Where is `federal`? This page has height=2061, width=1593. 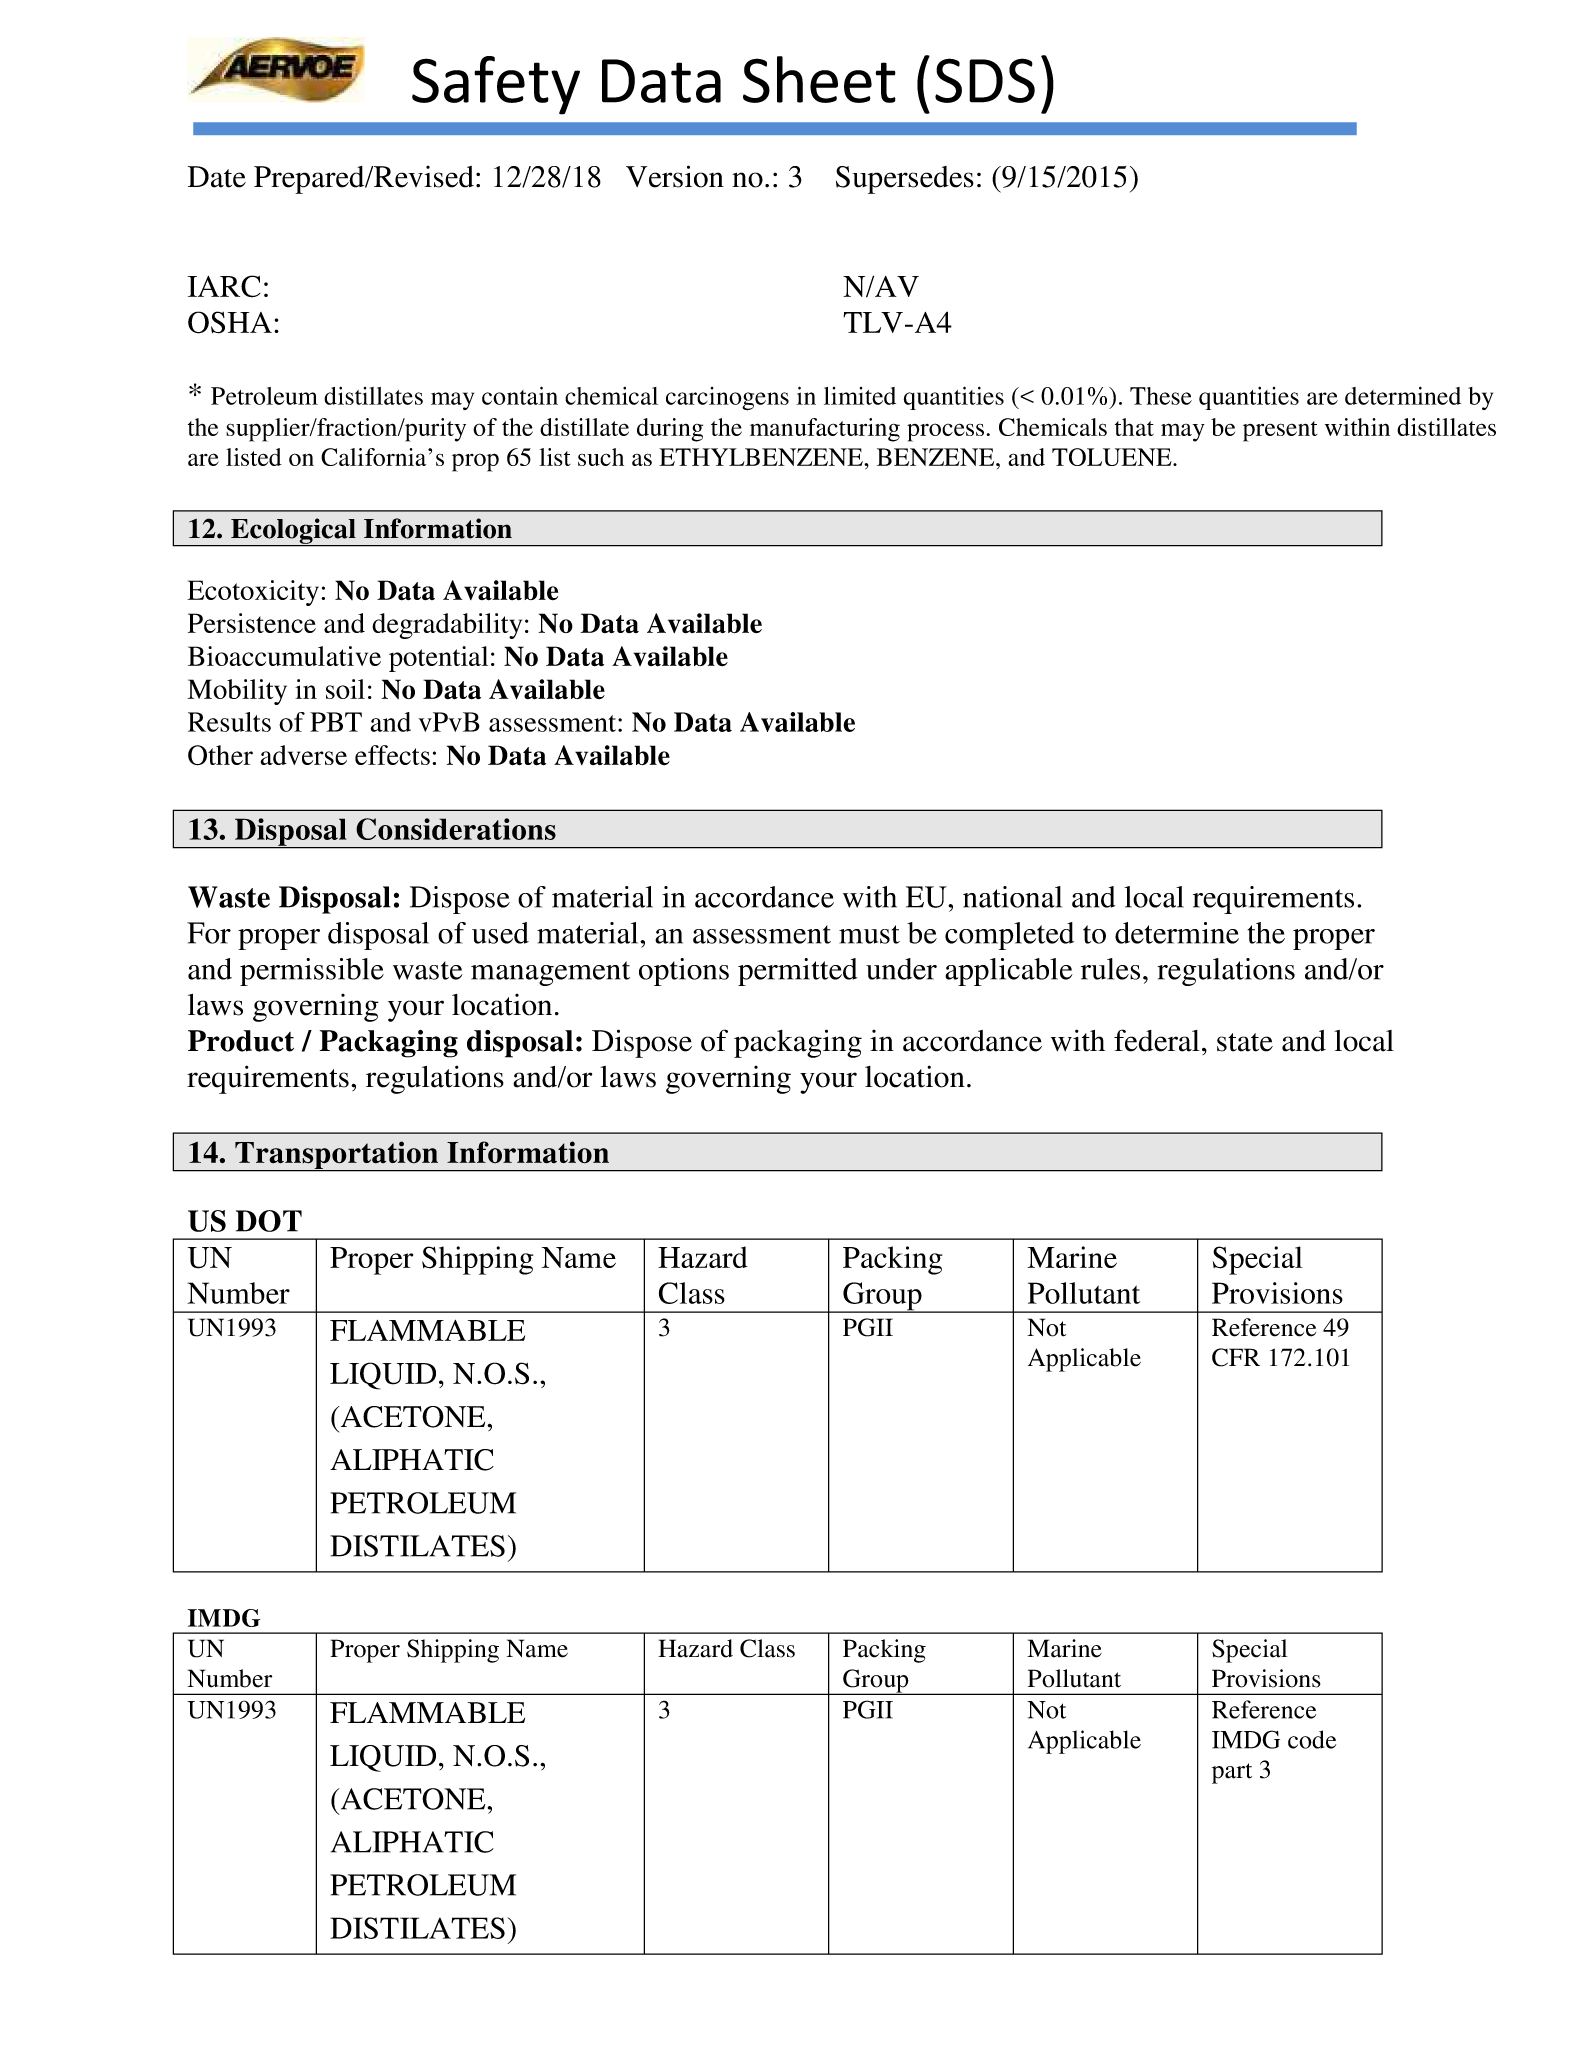
federal is located at coordinates (1157, 1040).
